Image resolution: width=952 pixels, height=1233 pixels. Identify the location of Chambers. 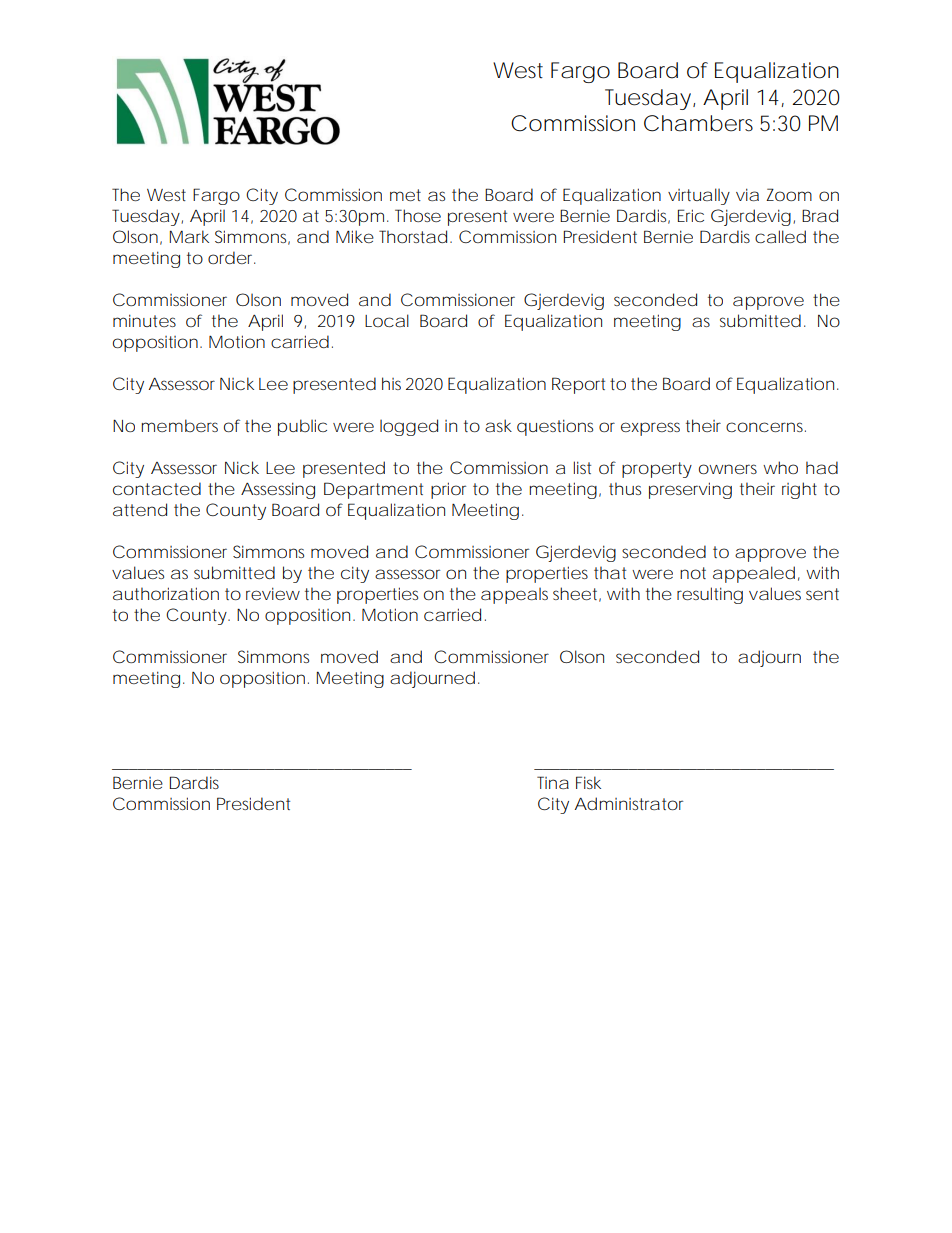
(698, 123).
